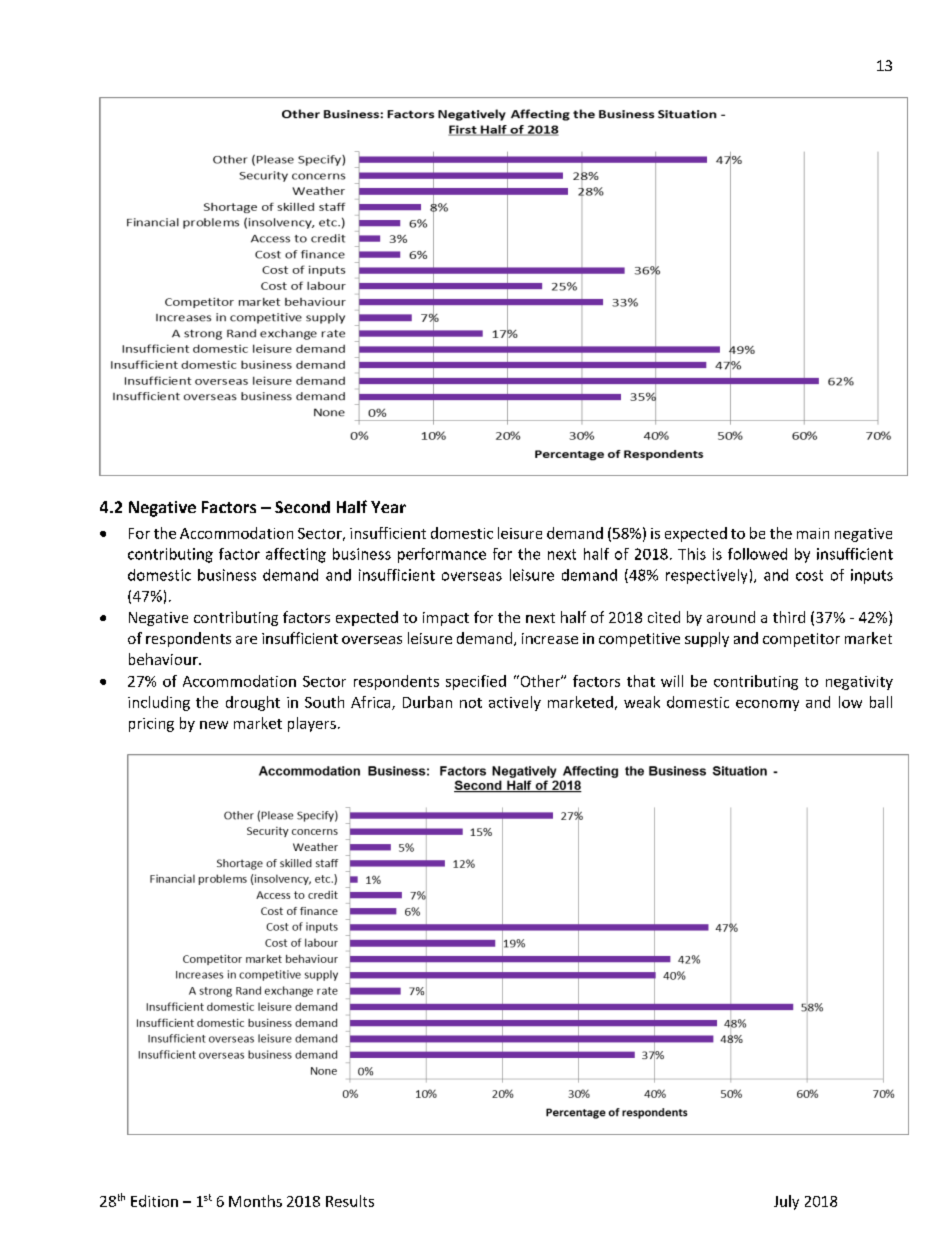  Describe the element at coordinates (881, 702) in the document. I see `ball` at that location.
